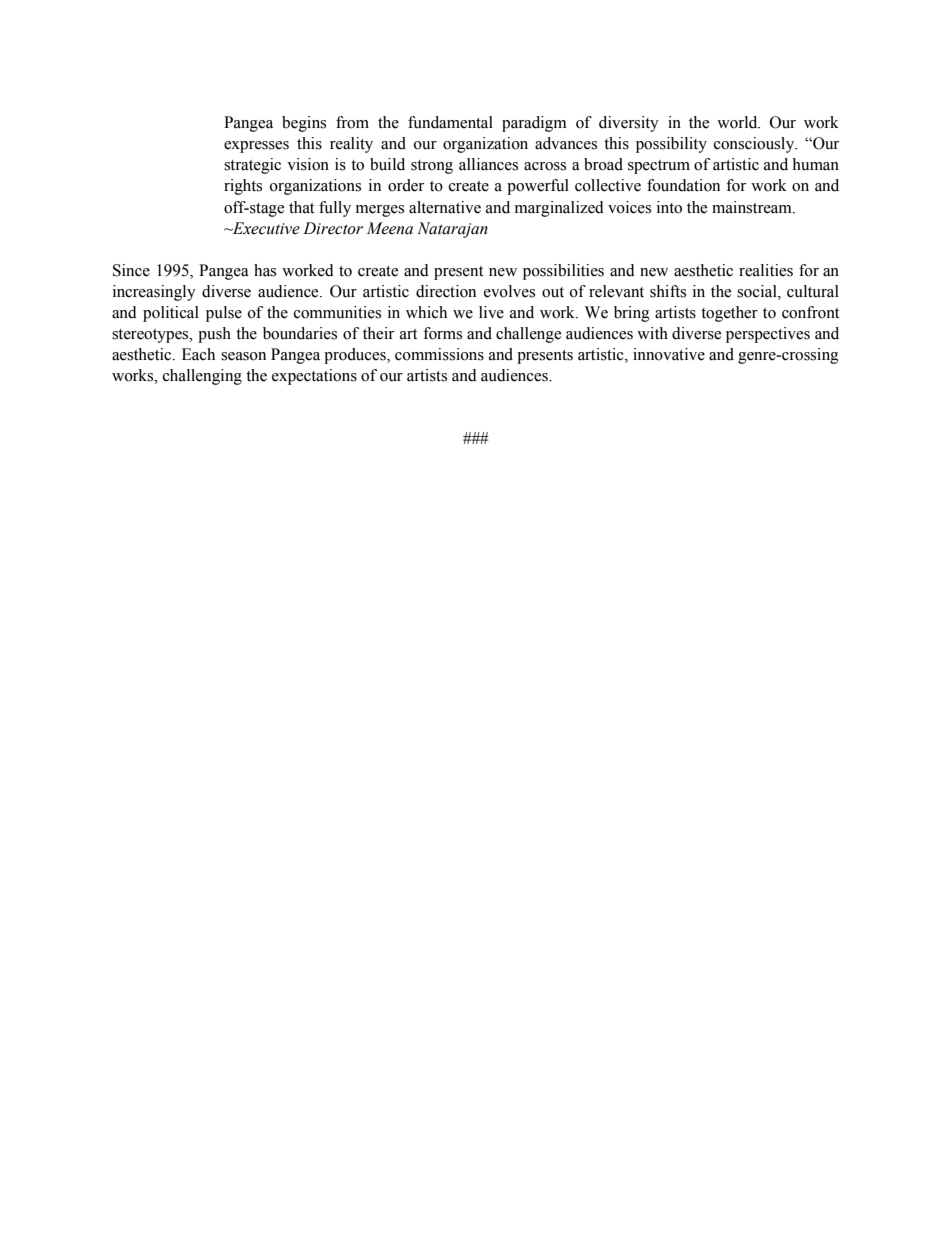 The width and height of the image is (952, 1233). What do you see at coordinates (154, 293) in the image?
I see `increasingly` at bounding box center [154, 293].
